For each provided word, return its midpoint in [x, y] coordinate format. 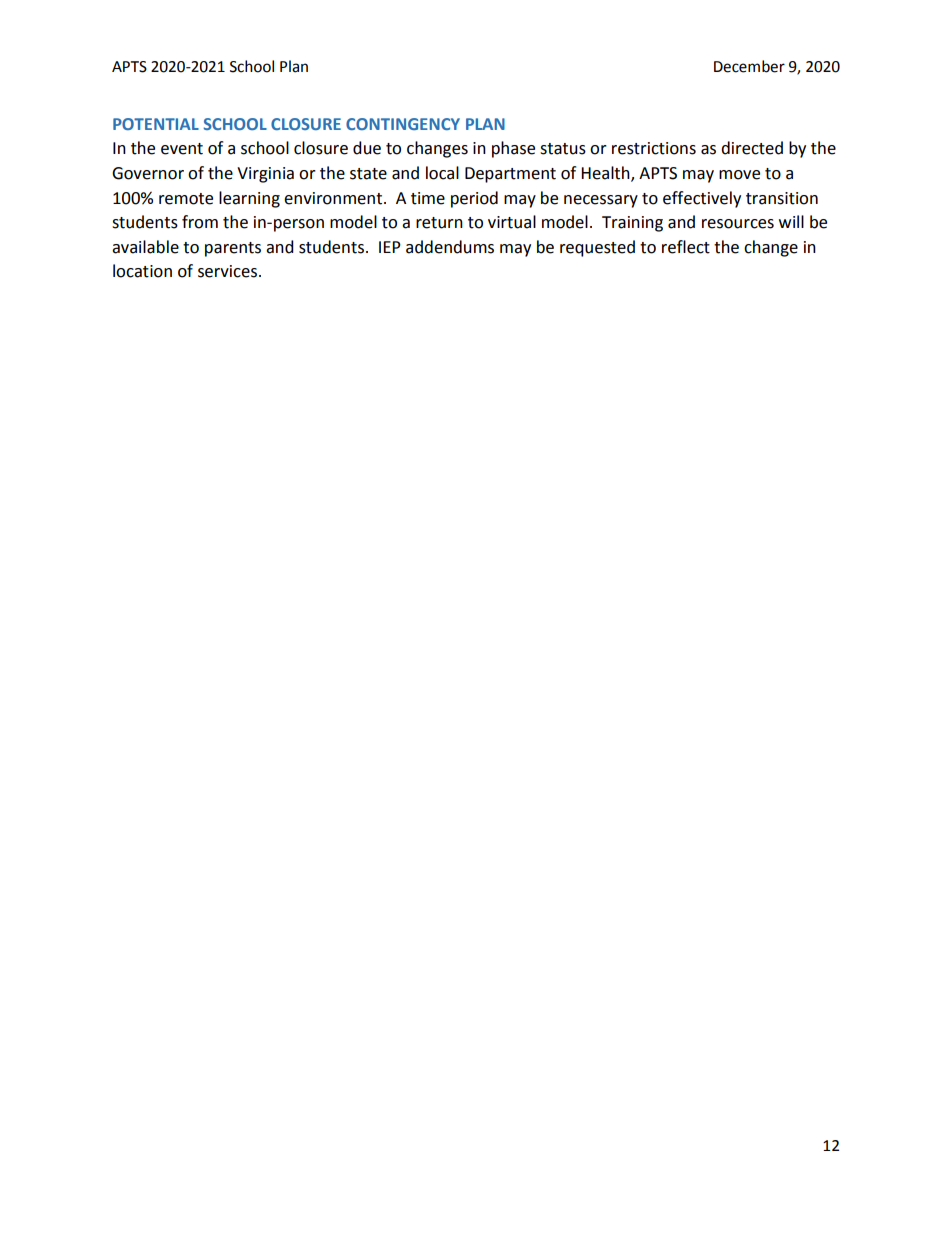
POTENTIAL [156, 124]
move [739, 175]
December [749, 66]
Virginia [265, 175]
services [227, 271]
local [442, 173]
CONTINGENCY [403, 124]
